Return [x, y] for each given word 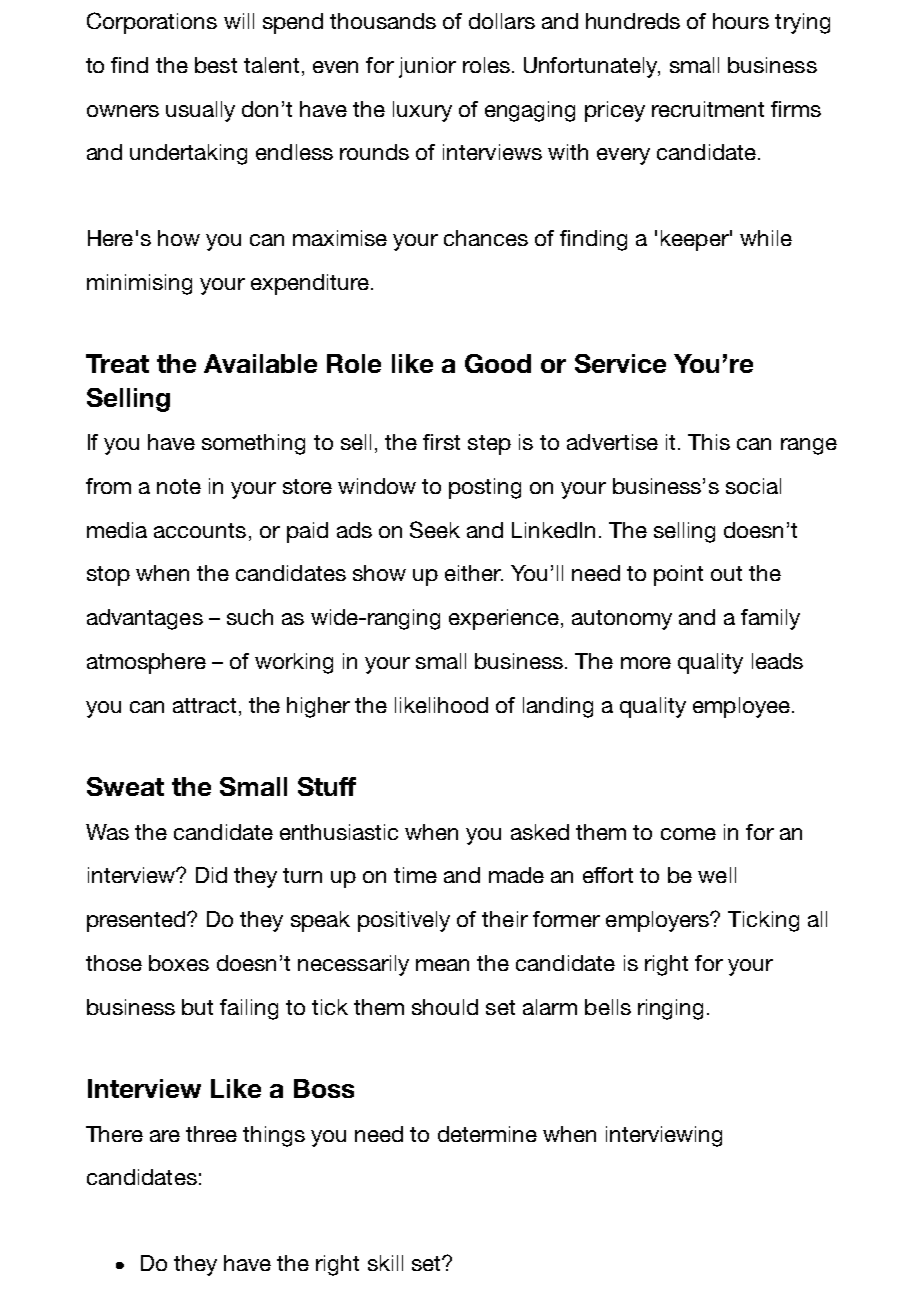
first [441, 442]
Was [107, 832]
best [216, 65]
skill [385, 1263]
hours [741, 21]
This [709, 442]
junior [427, 67]
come [688, 834]
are [165, 1136]
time [415, 875]
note [179, 486]
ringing [670, 1009]
